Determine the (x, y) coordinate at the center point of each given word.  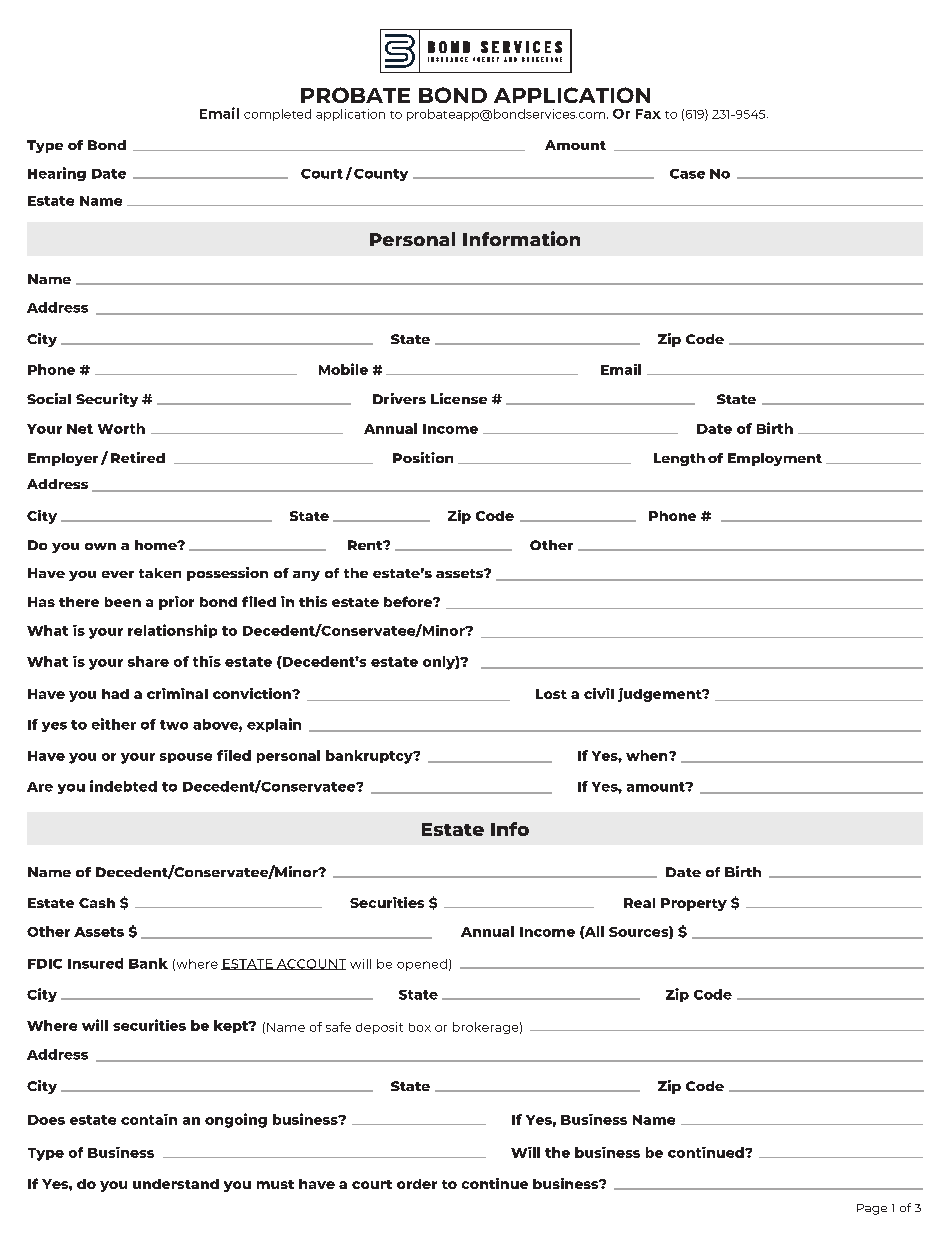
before (409, 601)
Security (107, 400)
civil (599, 693)
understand (176, 1184)
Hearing (57, 174)
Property (694, 904)
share (148, 661)
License (459, 398)
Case (687, 174)
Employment (775, 459)
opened (422, 965)
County (381, 175)
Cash (97, 903)
